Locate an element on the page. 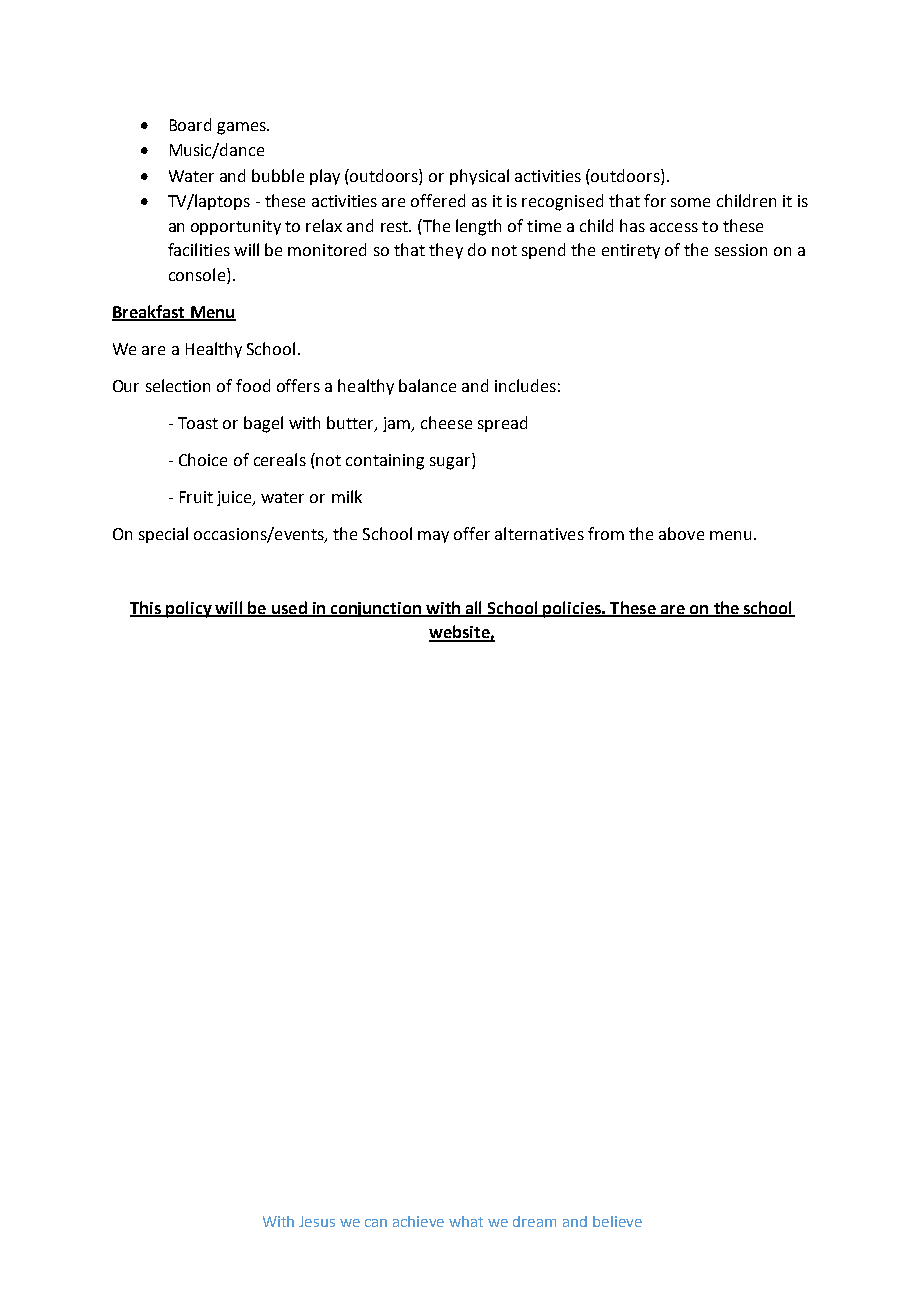  from is located at coordinates (606, 533).
